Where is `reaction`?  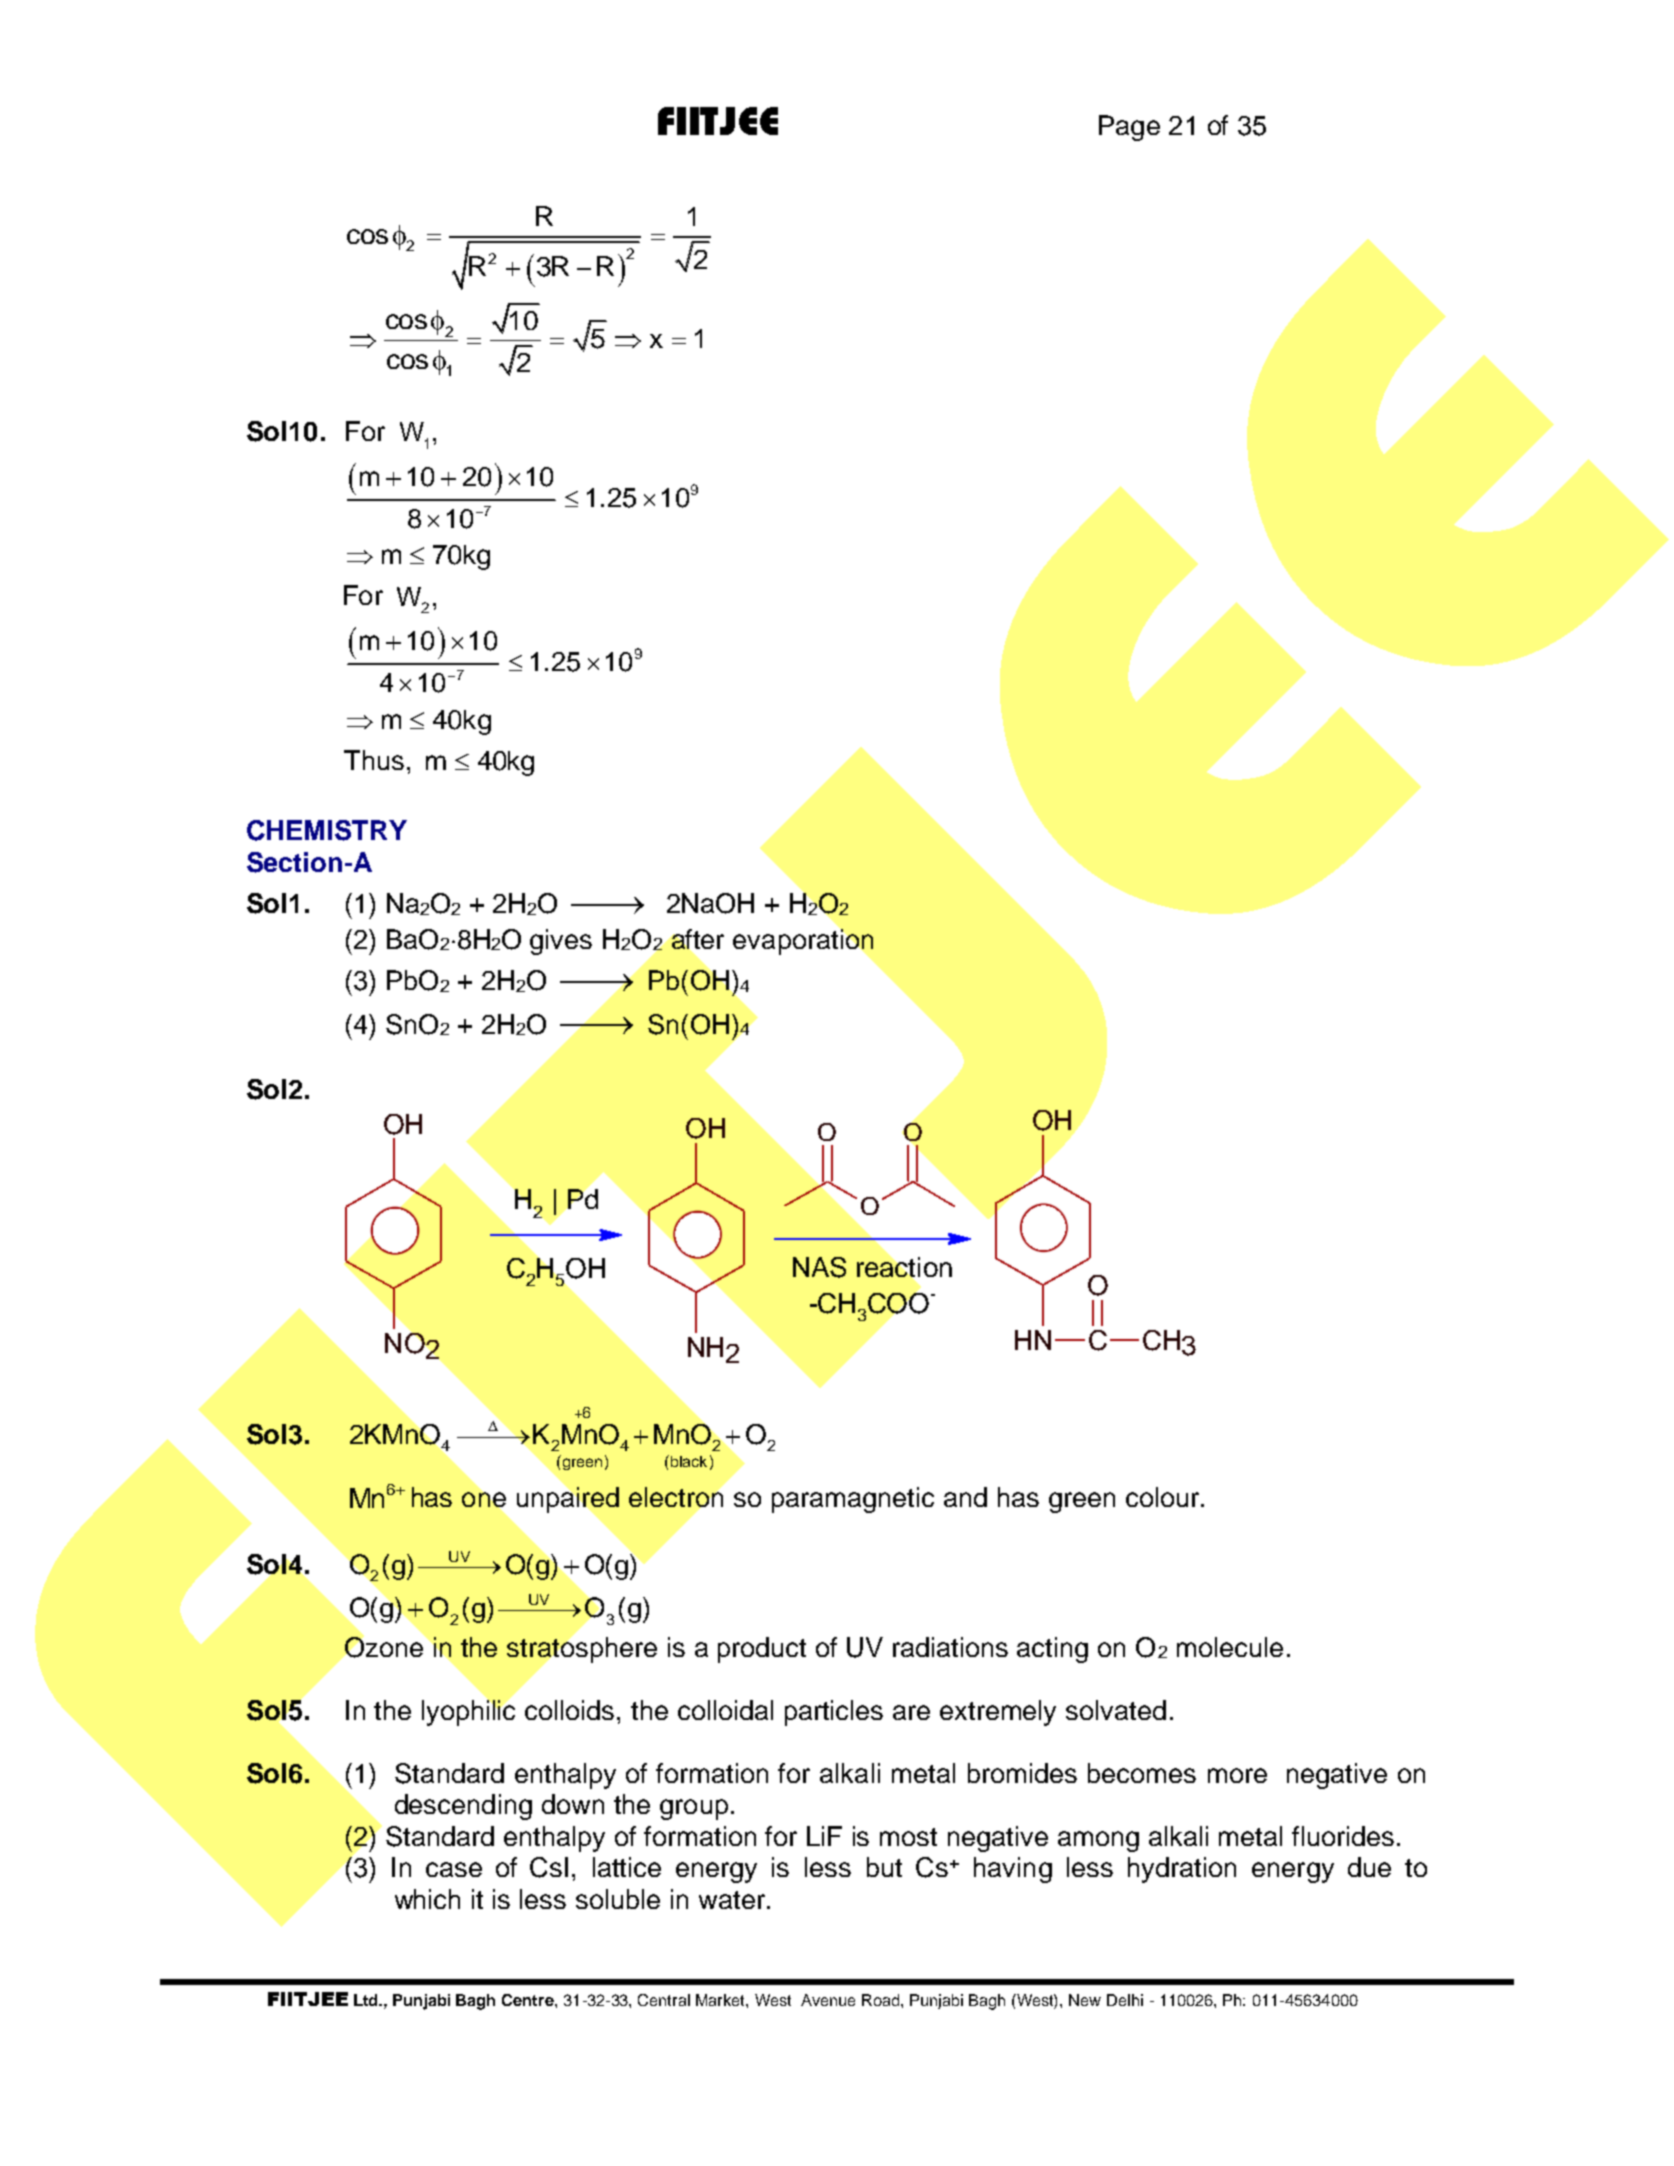 reaction is located at coordinates (904, 1267).
